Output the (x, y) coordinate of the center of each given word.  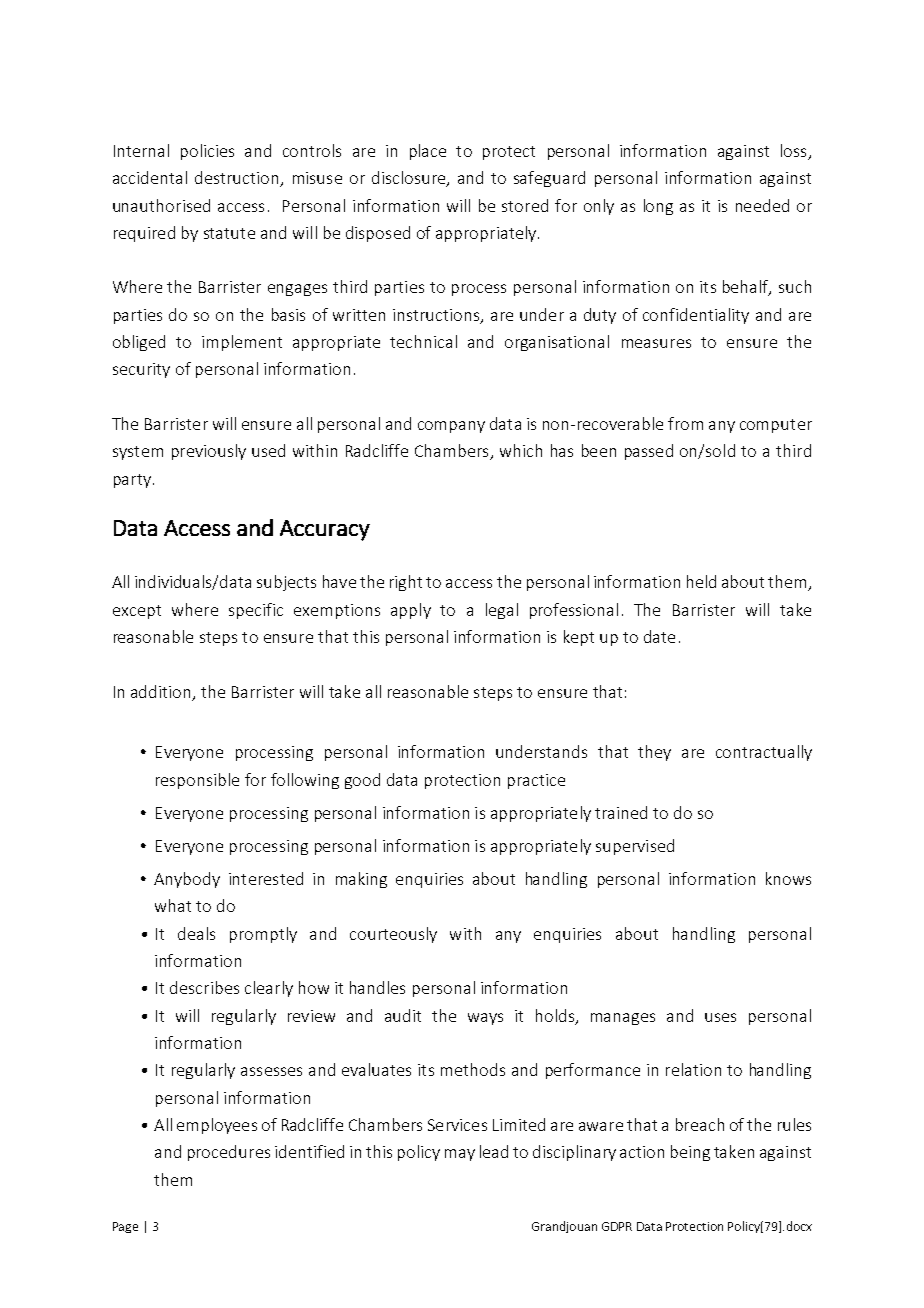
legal (502, 611)
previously (209, 452)
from (685, 423)
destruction (238, 179)
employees (217, 1126)
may (460, 1155)
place (428, 152)
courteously (393, 935)
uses (720, 1017)
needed (762, 205)
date (659, 636)
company (451, 427)
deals (196, 933)
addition (160, 691)
